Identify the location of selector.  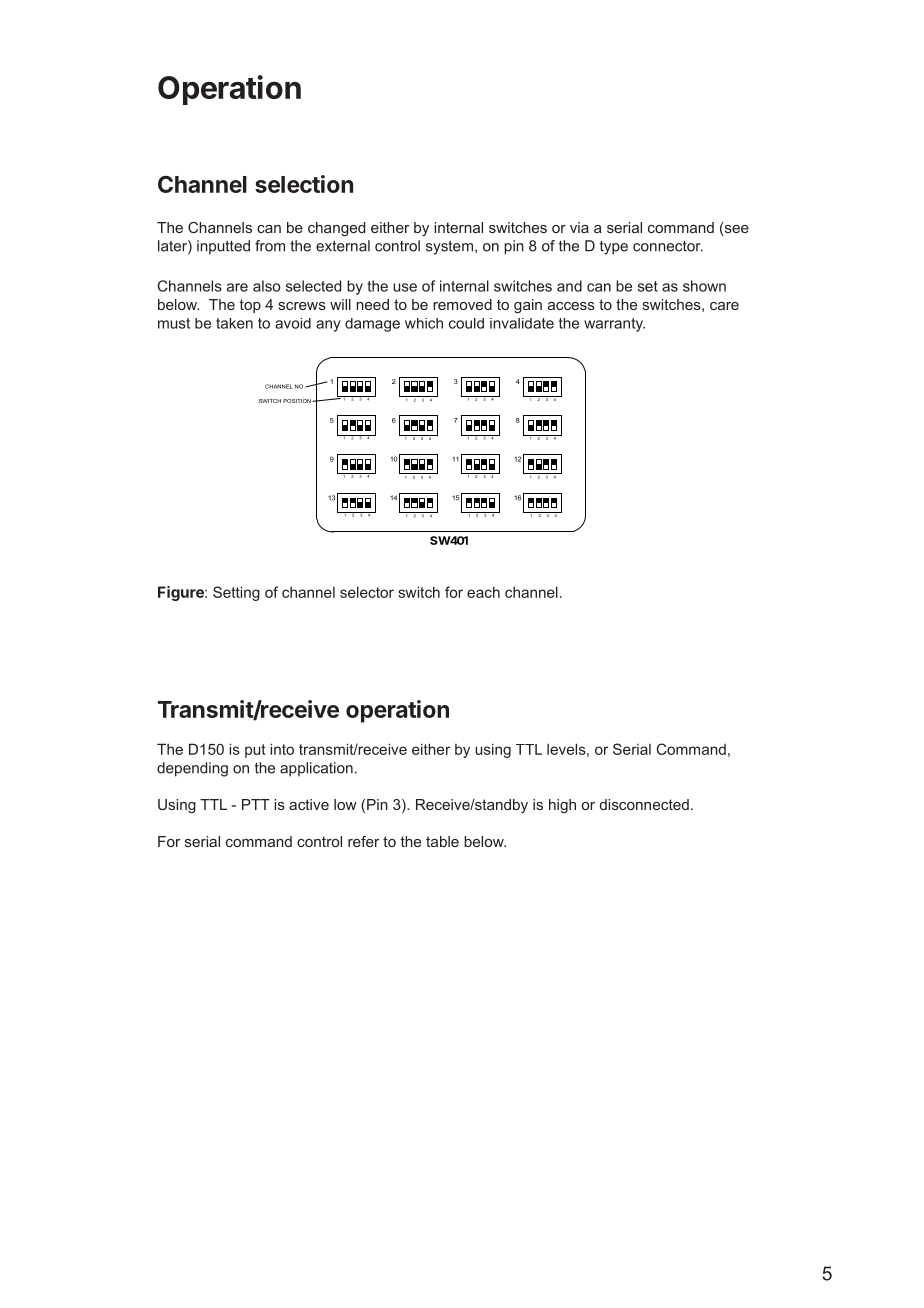
(367, 592).
